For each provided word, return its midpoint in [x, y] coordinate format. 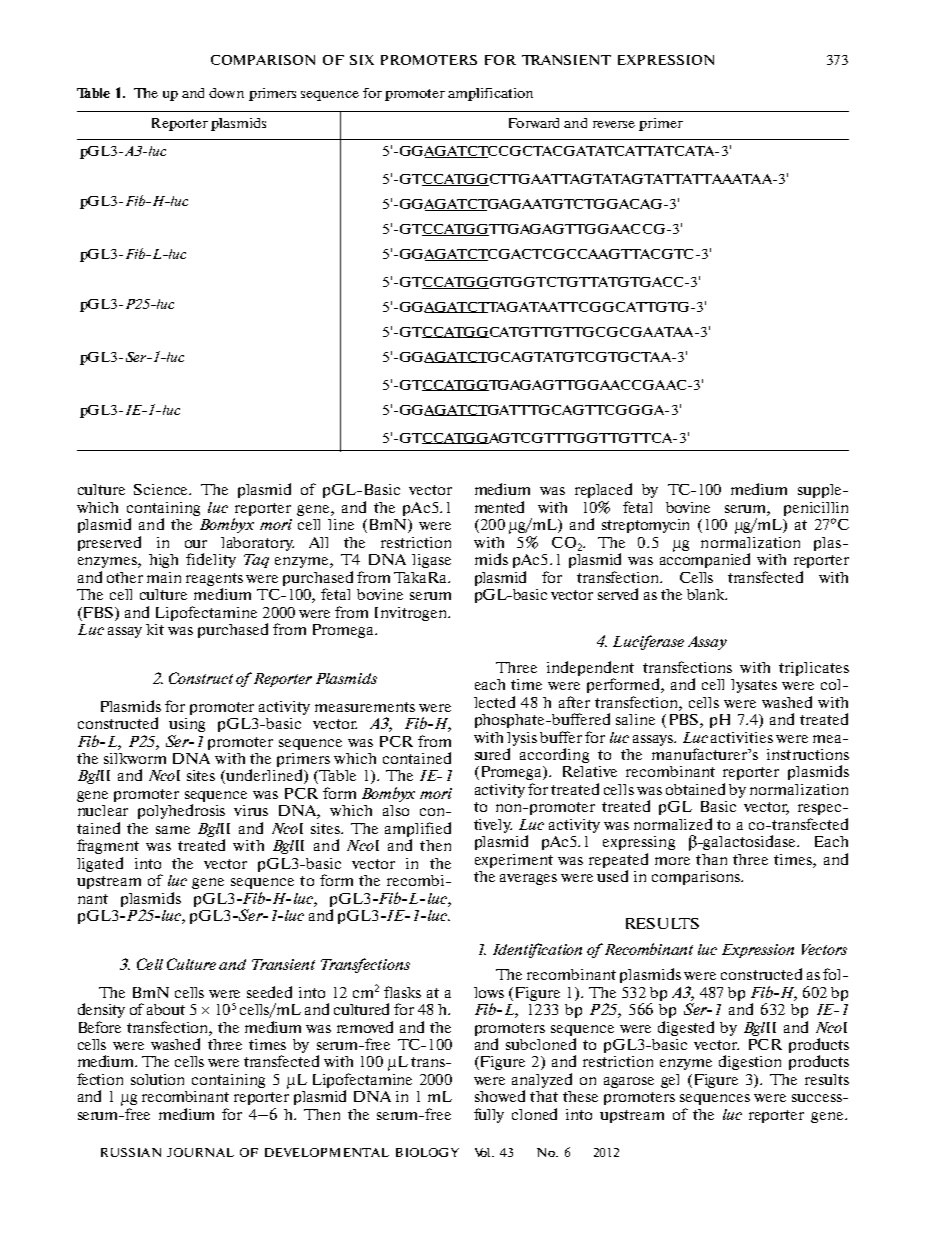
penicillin [816, 509]
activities [742, 737]
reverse [614, 124]
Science [162, 489]
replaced [603, 490]
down [226, 93]
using [187, 725]
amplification [490, 94]
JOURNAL [200, 1152]
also [396, 810]
